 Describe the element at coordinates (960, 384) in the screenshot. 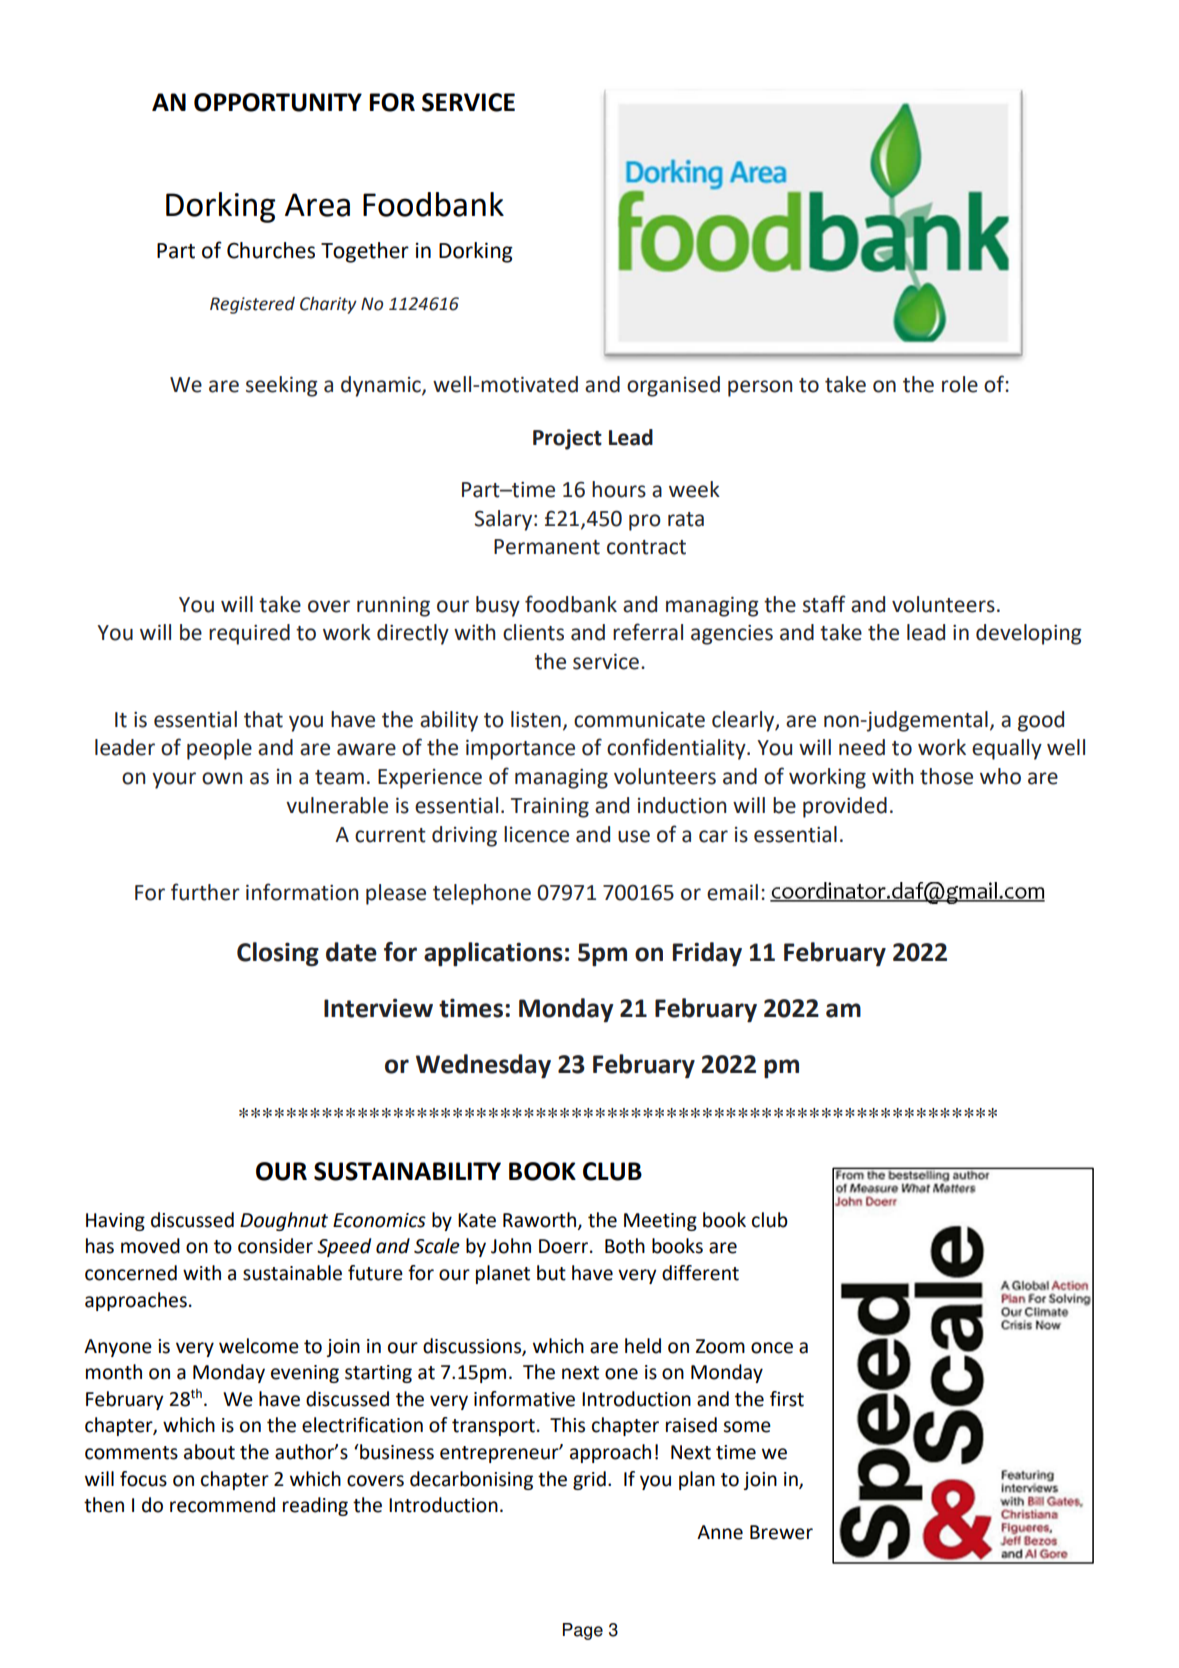

I see `role` at that location.
